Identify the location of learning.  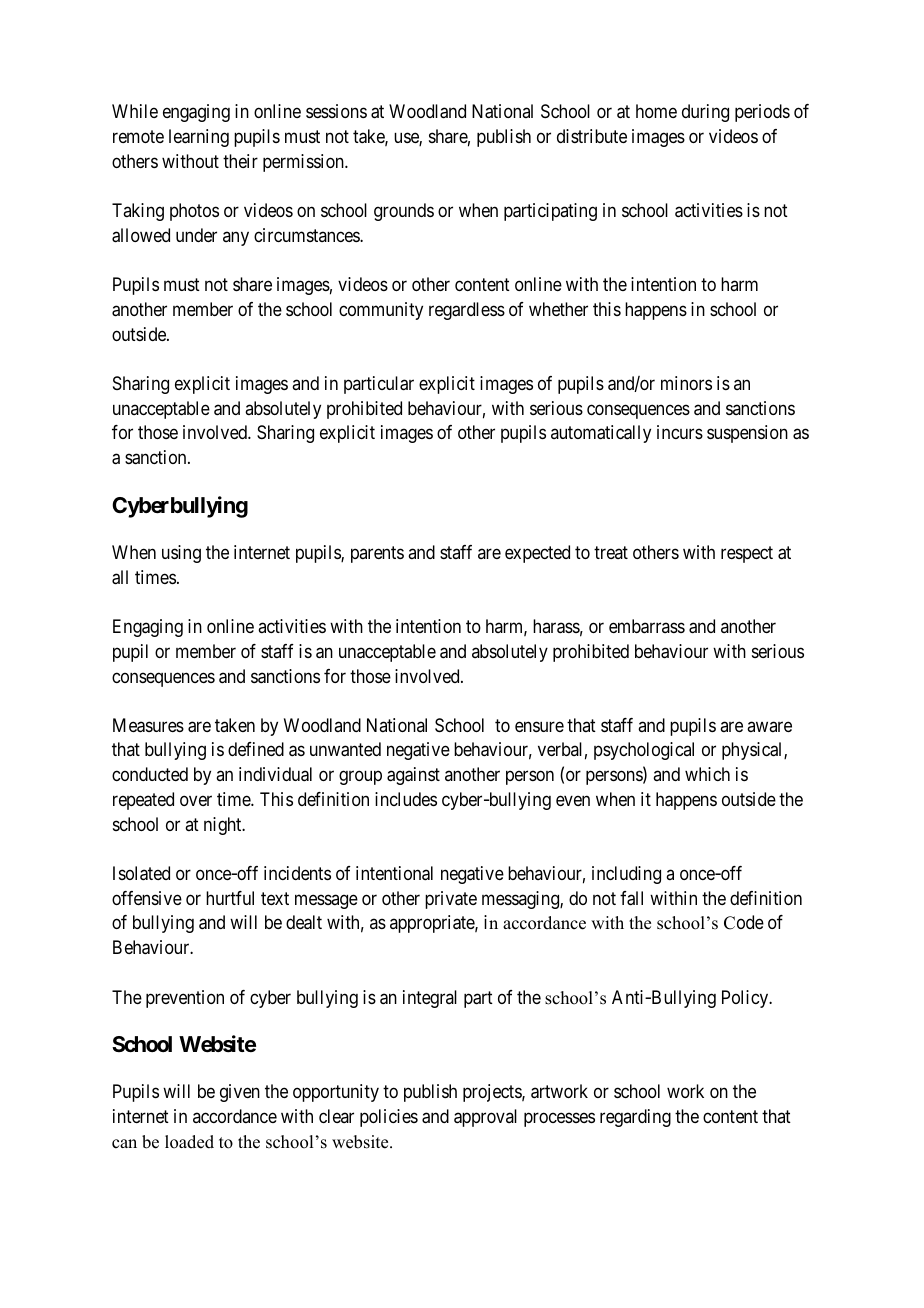
(199, 138).
